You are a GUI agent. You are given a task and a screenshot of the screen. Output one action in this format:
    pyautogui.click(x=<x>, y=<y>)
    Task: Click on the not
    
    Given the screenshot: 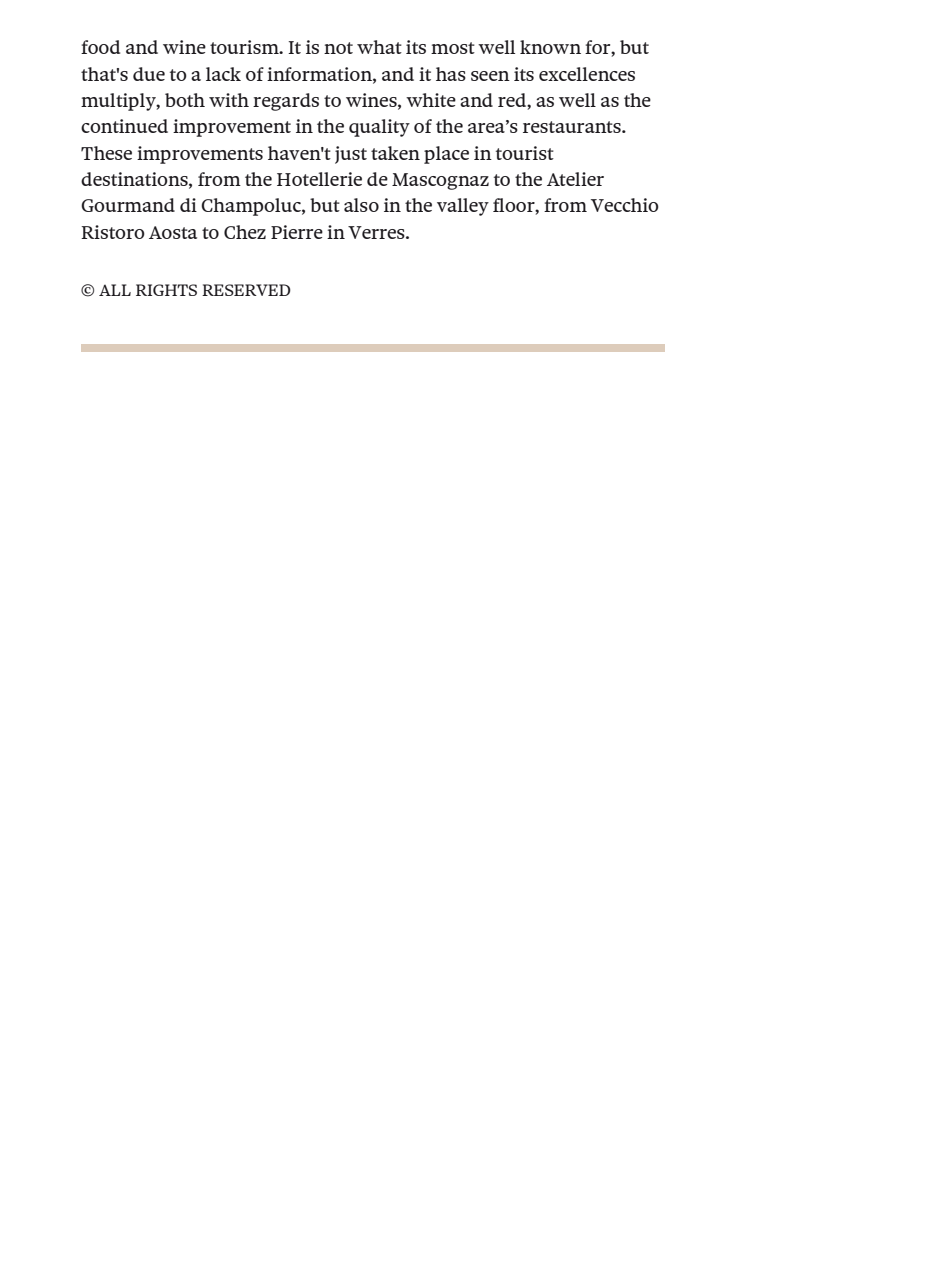 What is the action you would take?
    pyautogui.click(x=338, y=48)
